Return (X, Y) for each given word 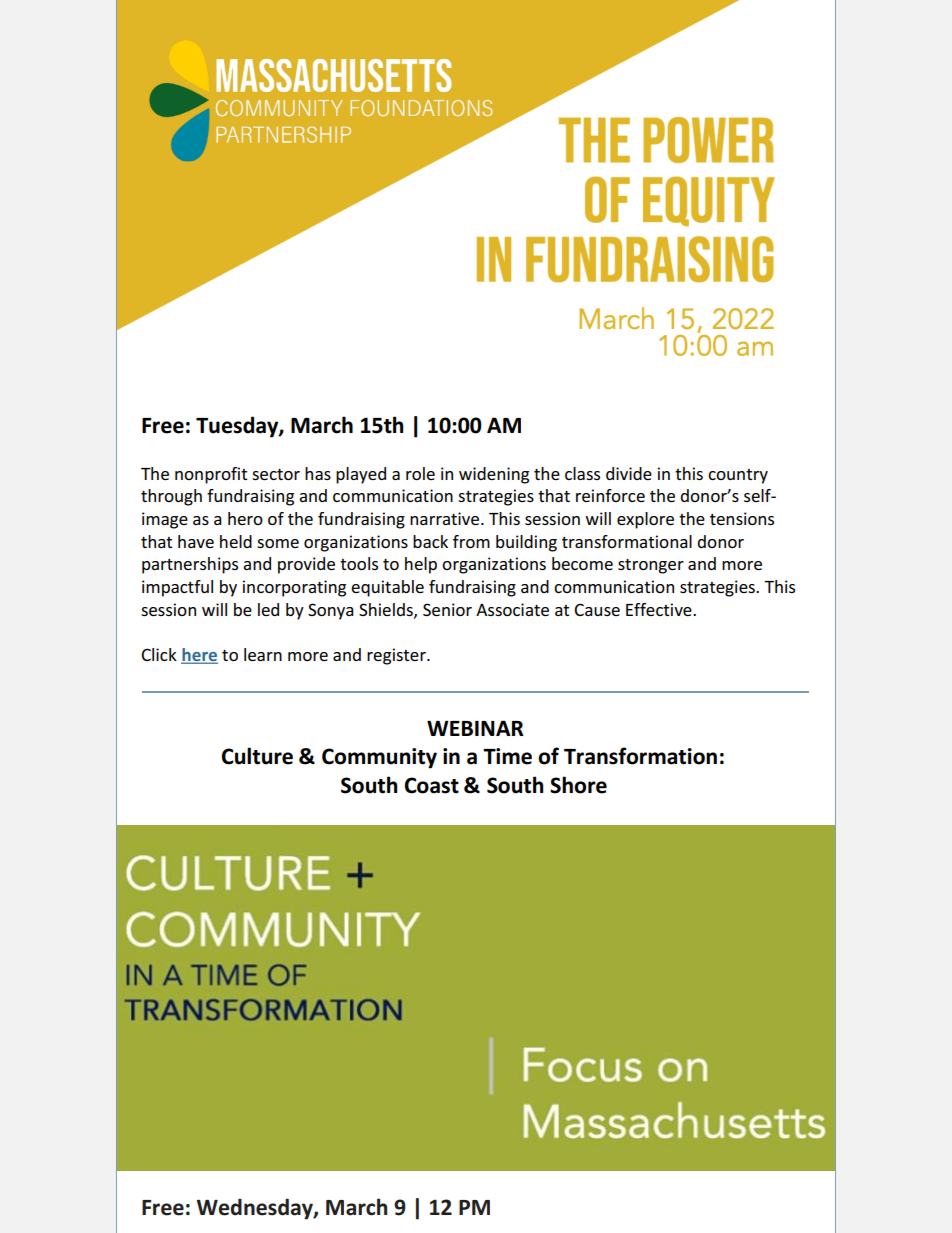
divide (629, 473)
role (420, 473)
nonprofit (211, 475)
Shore (578, 785)
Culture (257, 756)
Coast (432, 785)
